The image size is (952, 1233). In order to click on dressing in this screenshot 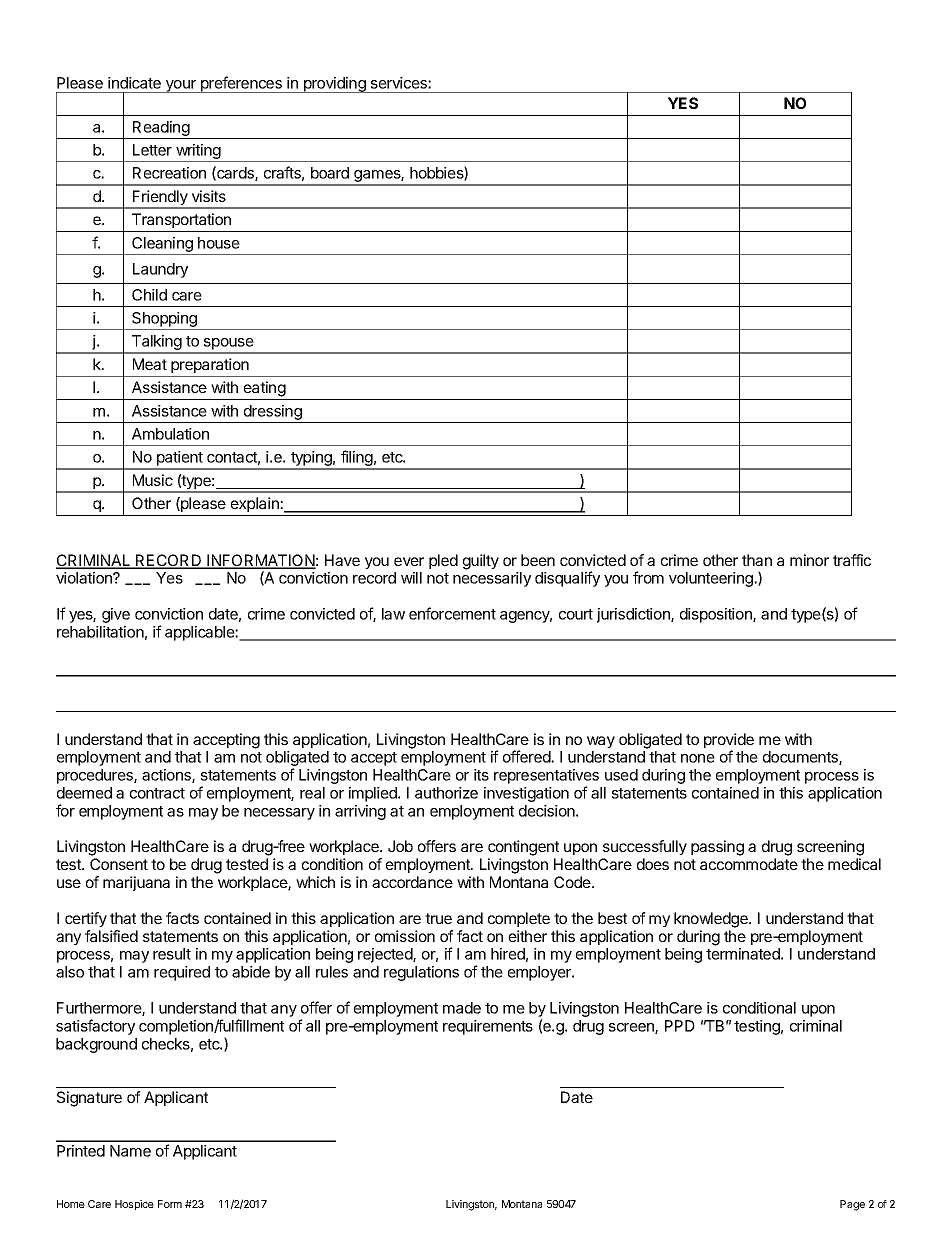, I will do `click(273, 412)`.
